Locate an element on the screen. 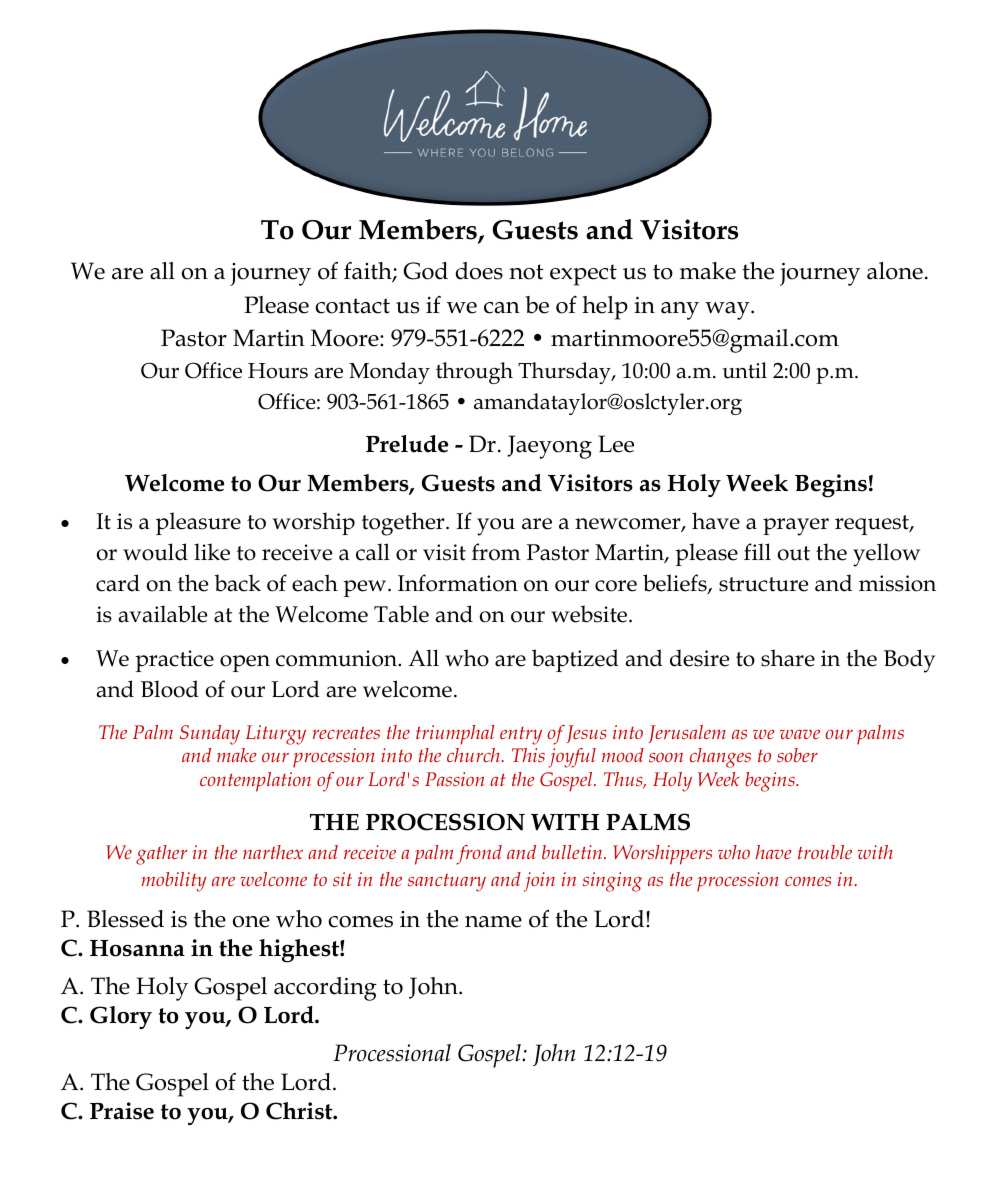  Blood is located at coordinates (170, 689).
